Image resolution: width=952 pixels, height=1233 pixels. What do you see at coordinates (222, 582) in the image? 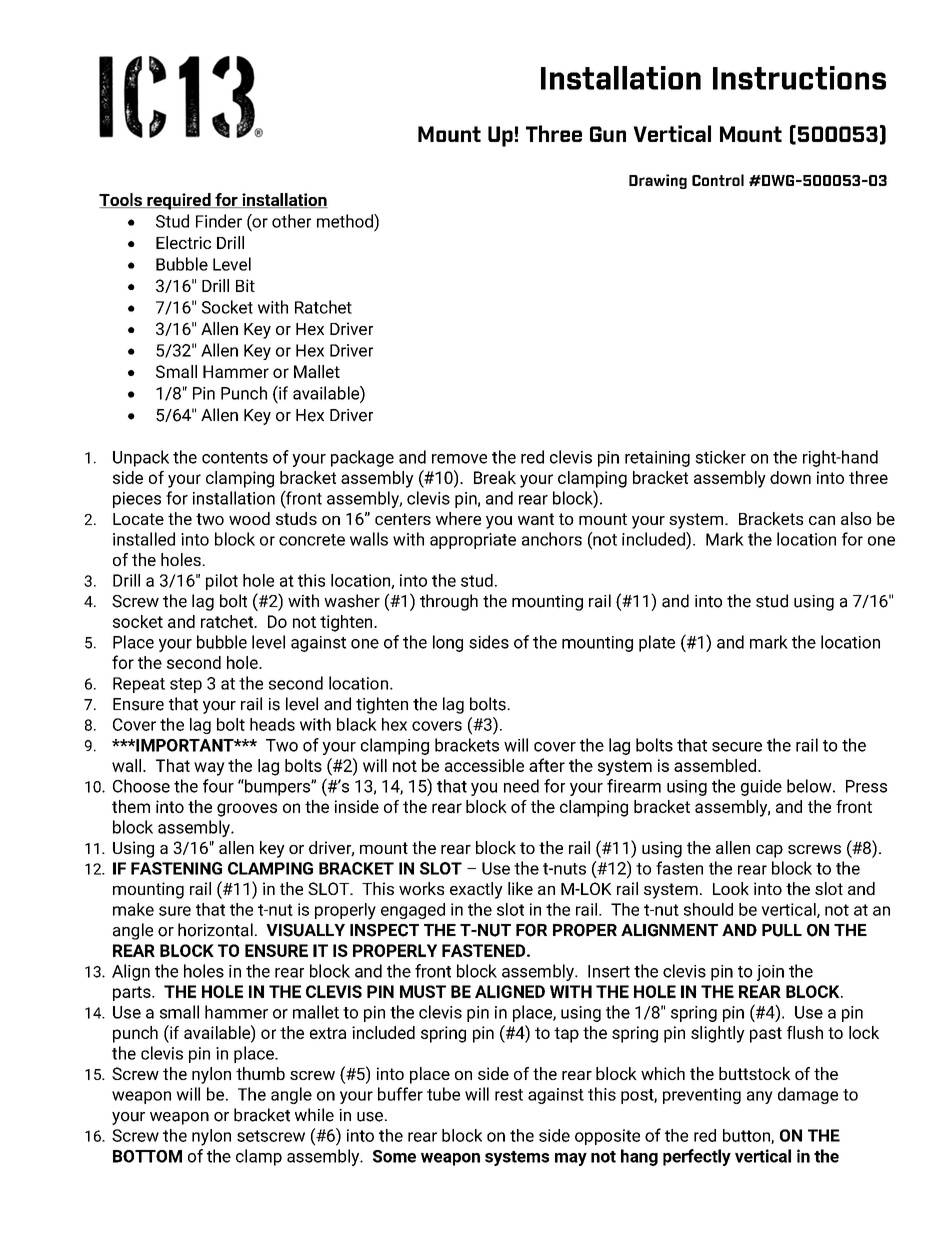
I see `pilot` at bounding box center [222, 582].
